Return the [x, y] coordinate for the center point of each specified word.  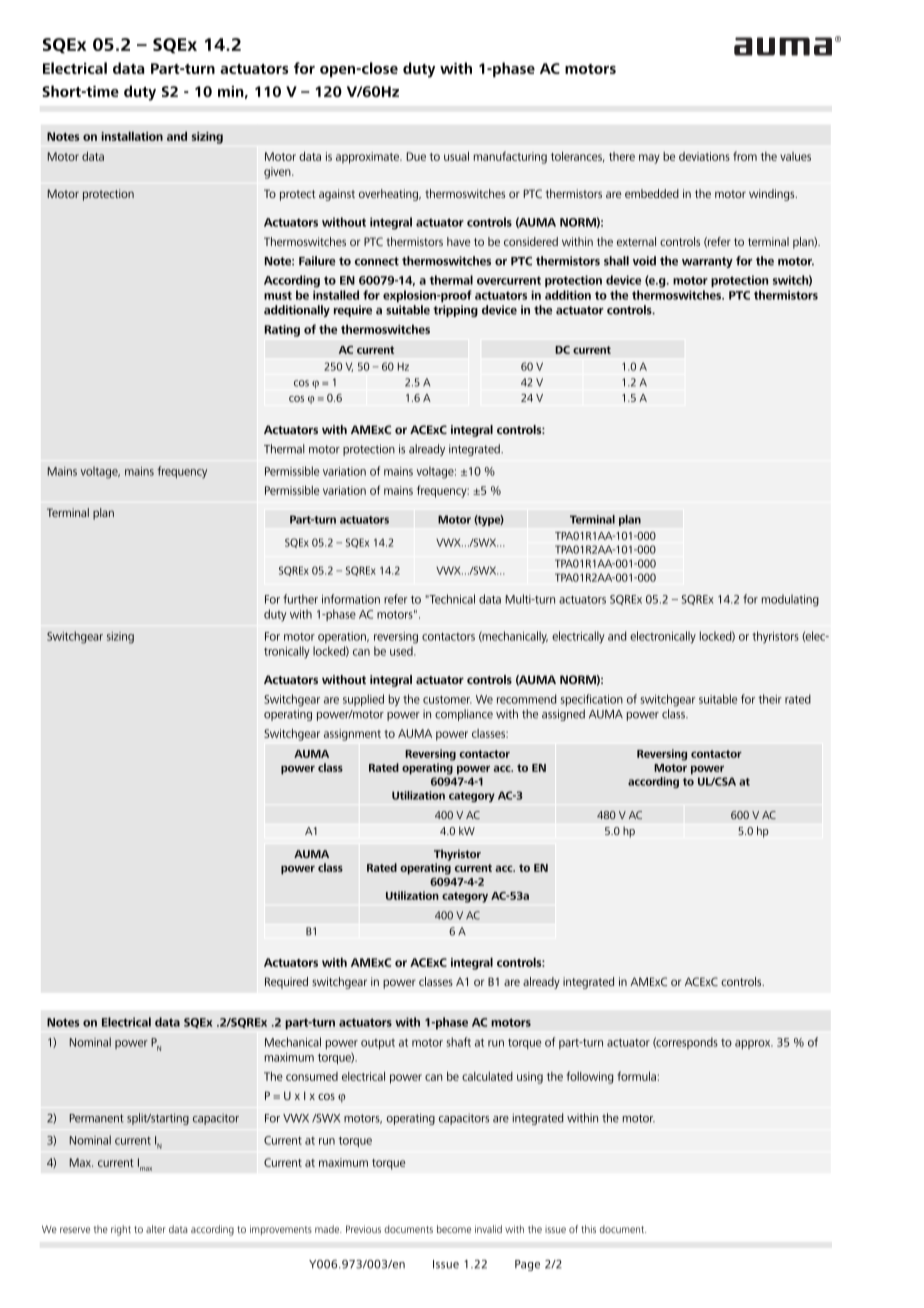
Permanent [97, 1118]
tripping [455, 311]
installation [132, 136]
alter [156, 1229]
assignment [352, 735]
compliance [464, 715]
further [300, 599]
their [770, 699]
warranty [707, 262]
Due [416, 156]
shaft [459, 1042]
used [402, 651]
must [278, 295]
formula [636, 1076]
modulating [790, 600]
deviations [704, 156]
